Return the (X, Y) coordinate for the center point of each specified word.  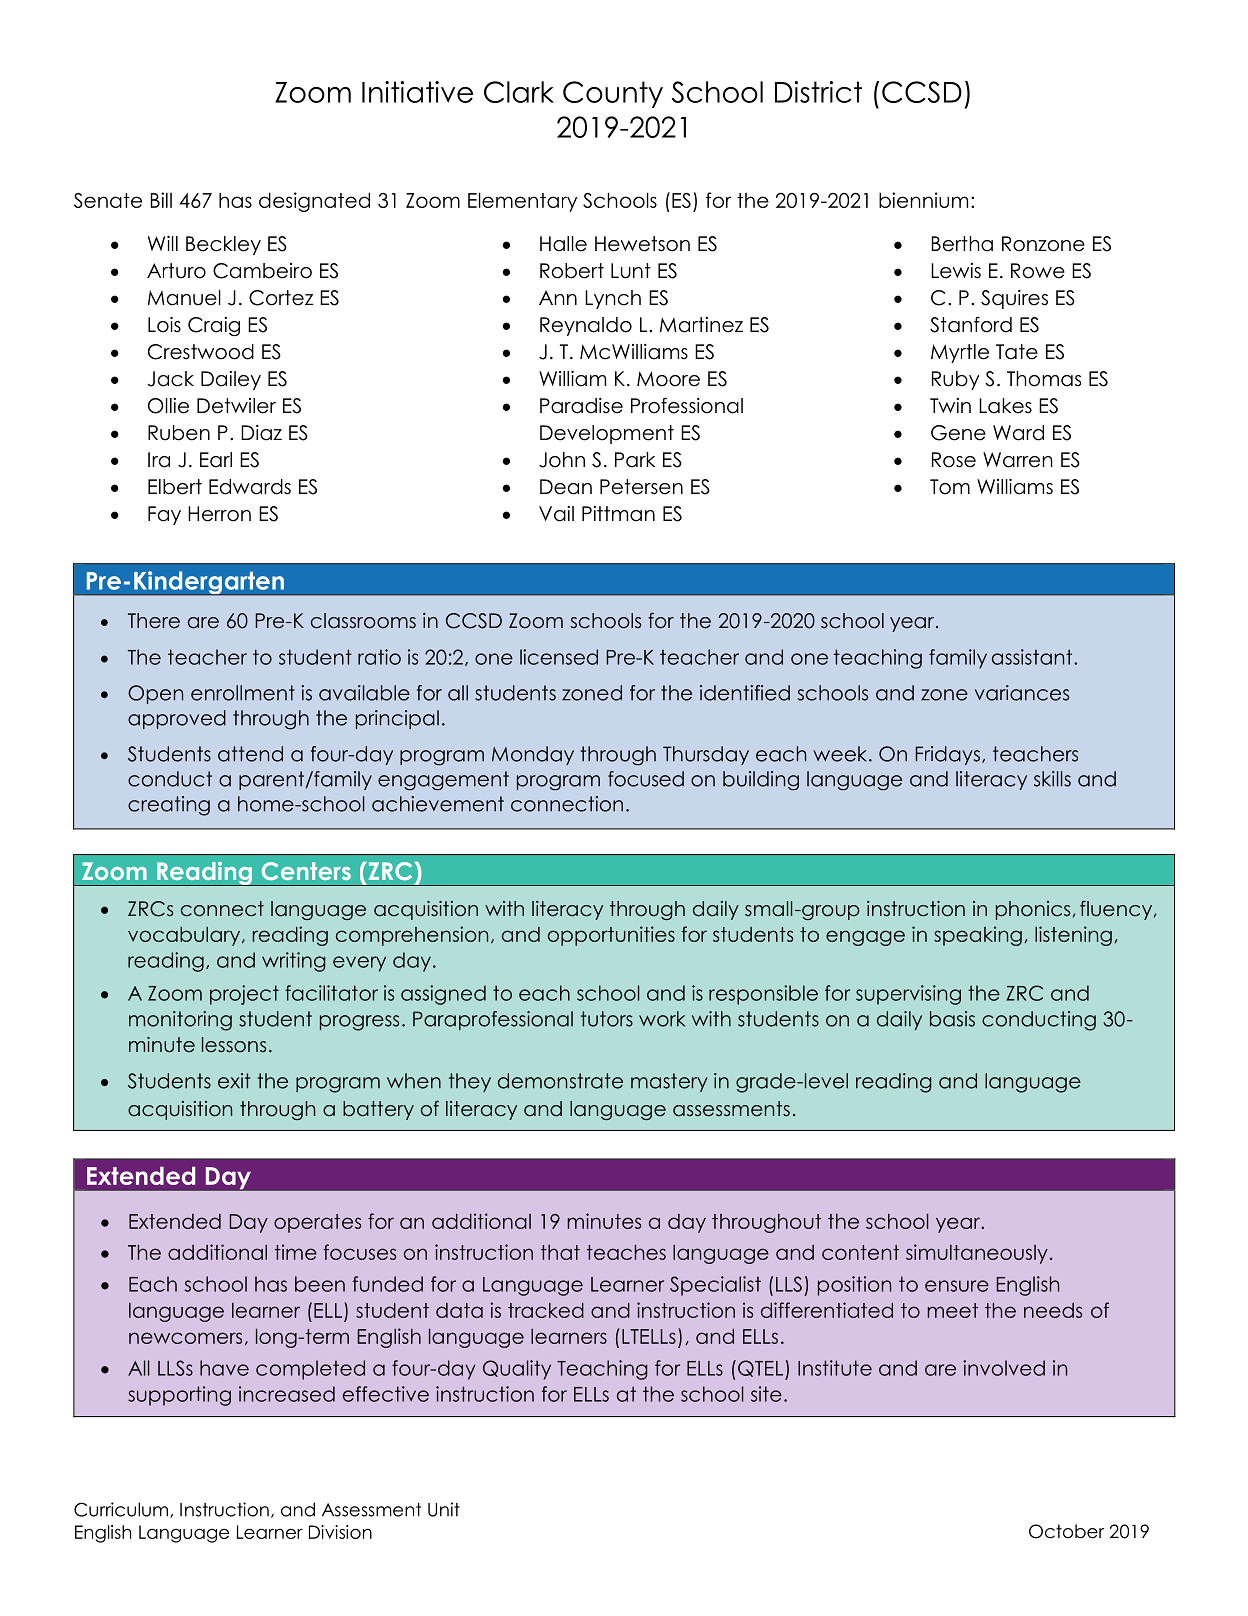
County (613, 94)
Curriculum (122, 1510)
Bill (161, 200)
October (1066, 1531)
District (818, 92)
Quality (517, 1370)
